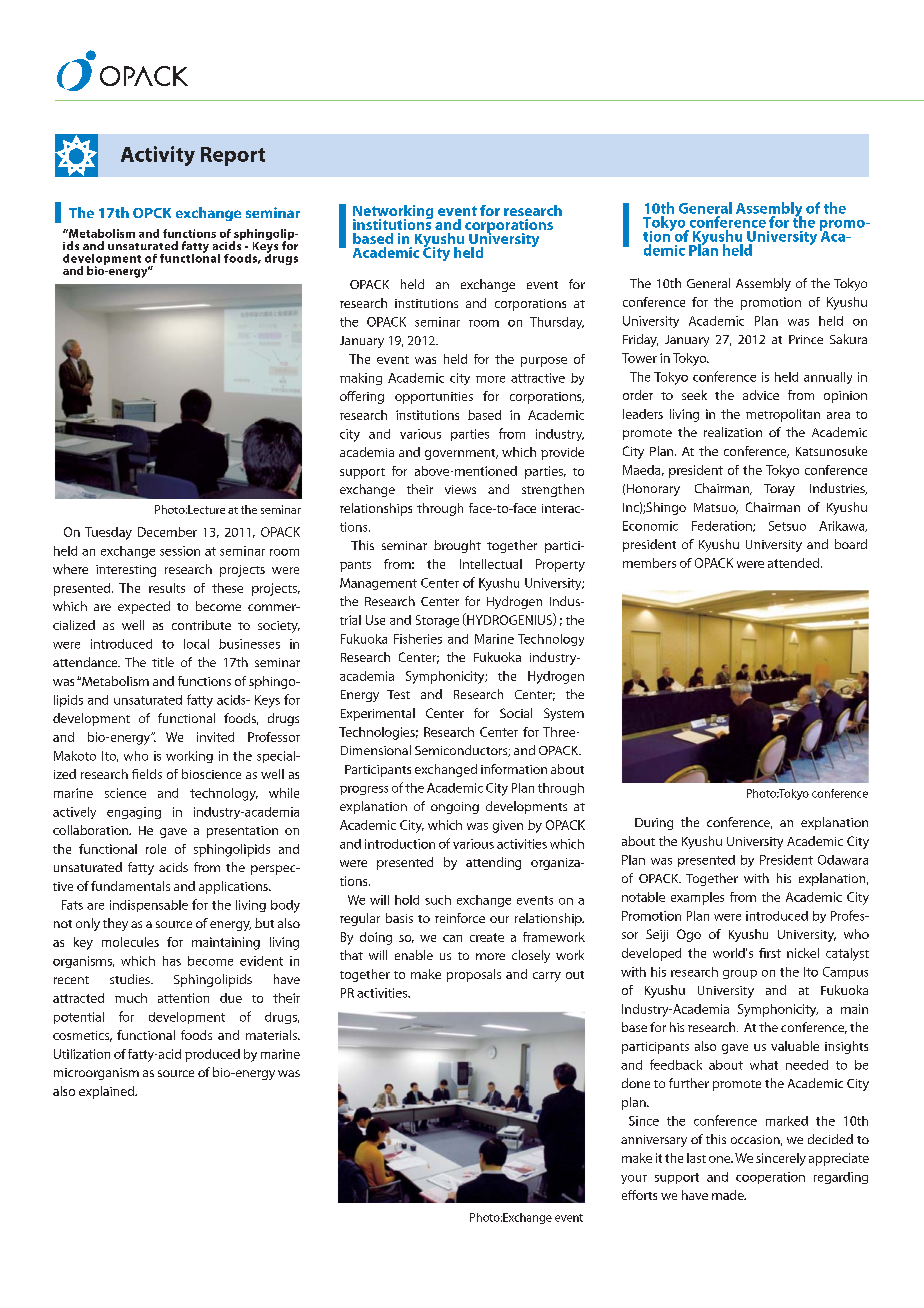  I want to click on metropolitan, so click(783, 415).
